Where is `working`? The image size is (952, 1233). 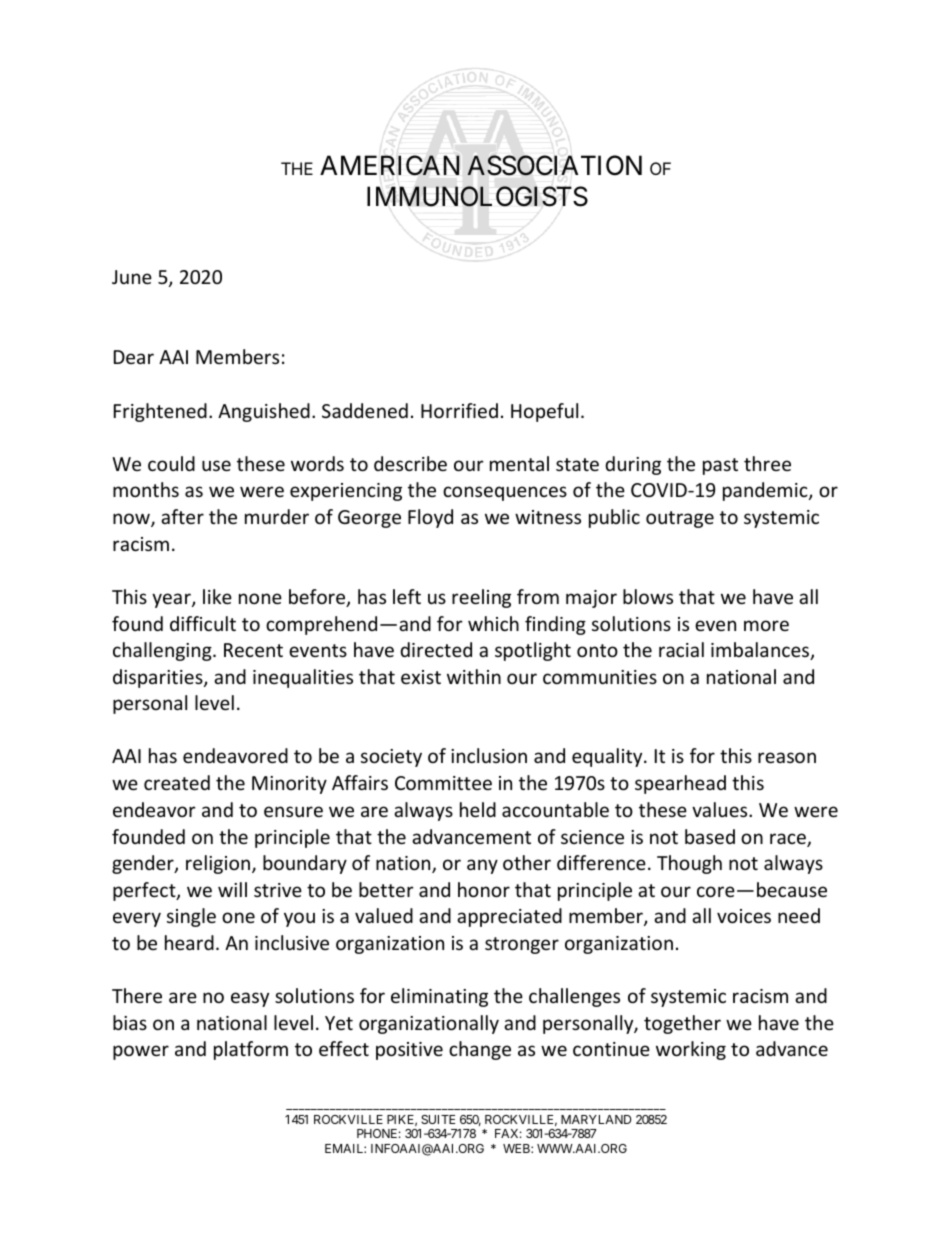 working is located at coordinates (691, 1050).
